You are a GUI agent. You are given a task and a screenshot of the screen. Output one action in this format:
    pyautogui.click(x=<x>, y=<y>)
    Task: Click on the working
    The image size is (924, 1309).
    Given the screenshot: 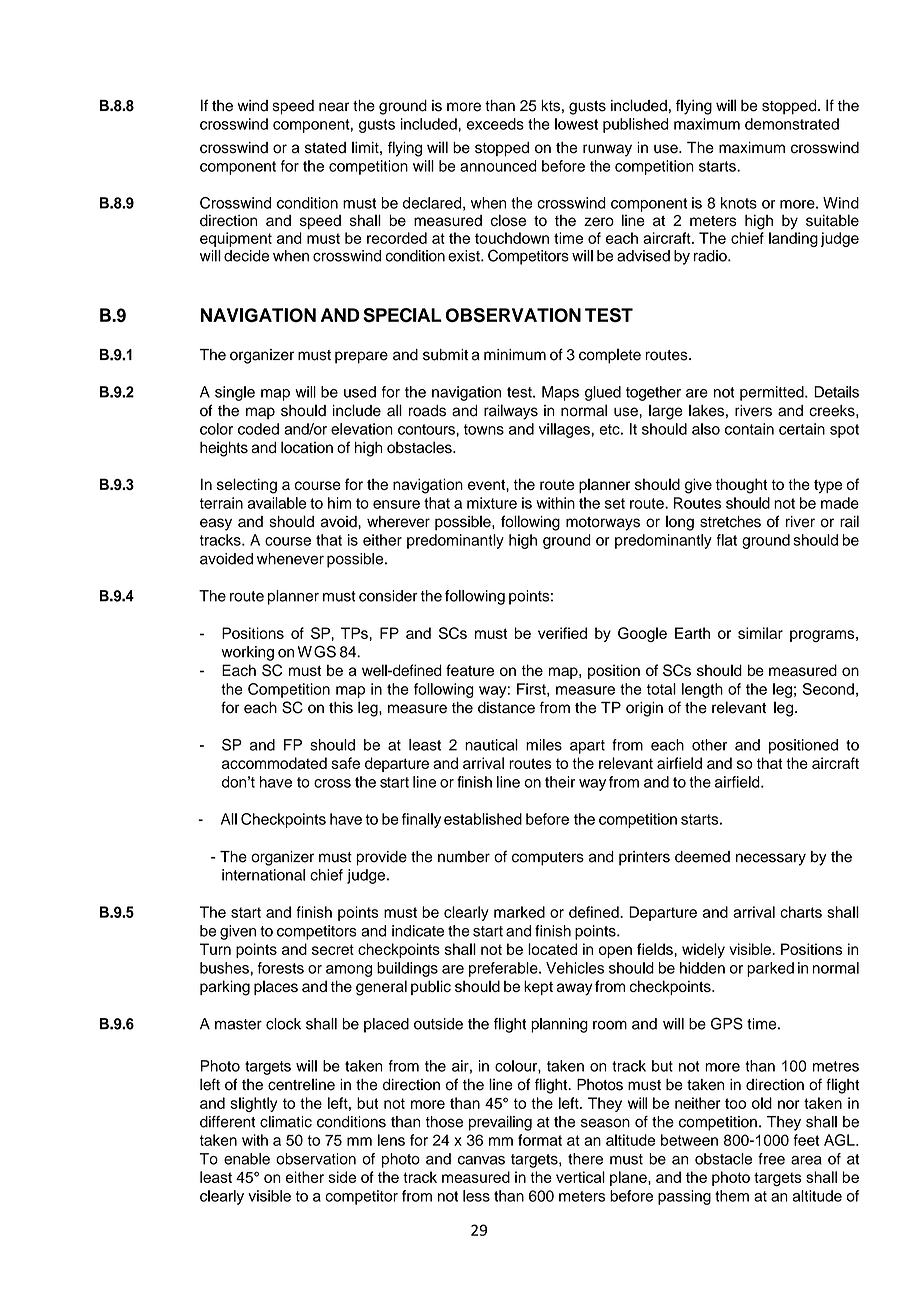 What is the action you would take?
    pyautogui.click(x=247, y=653)
